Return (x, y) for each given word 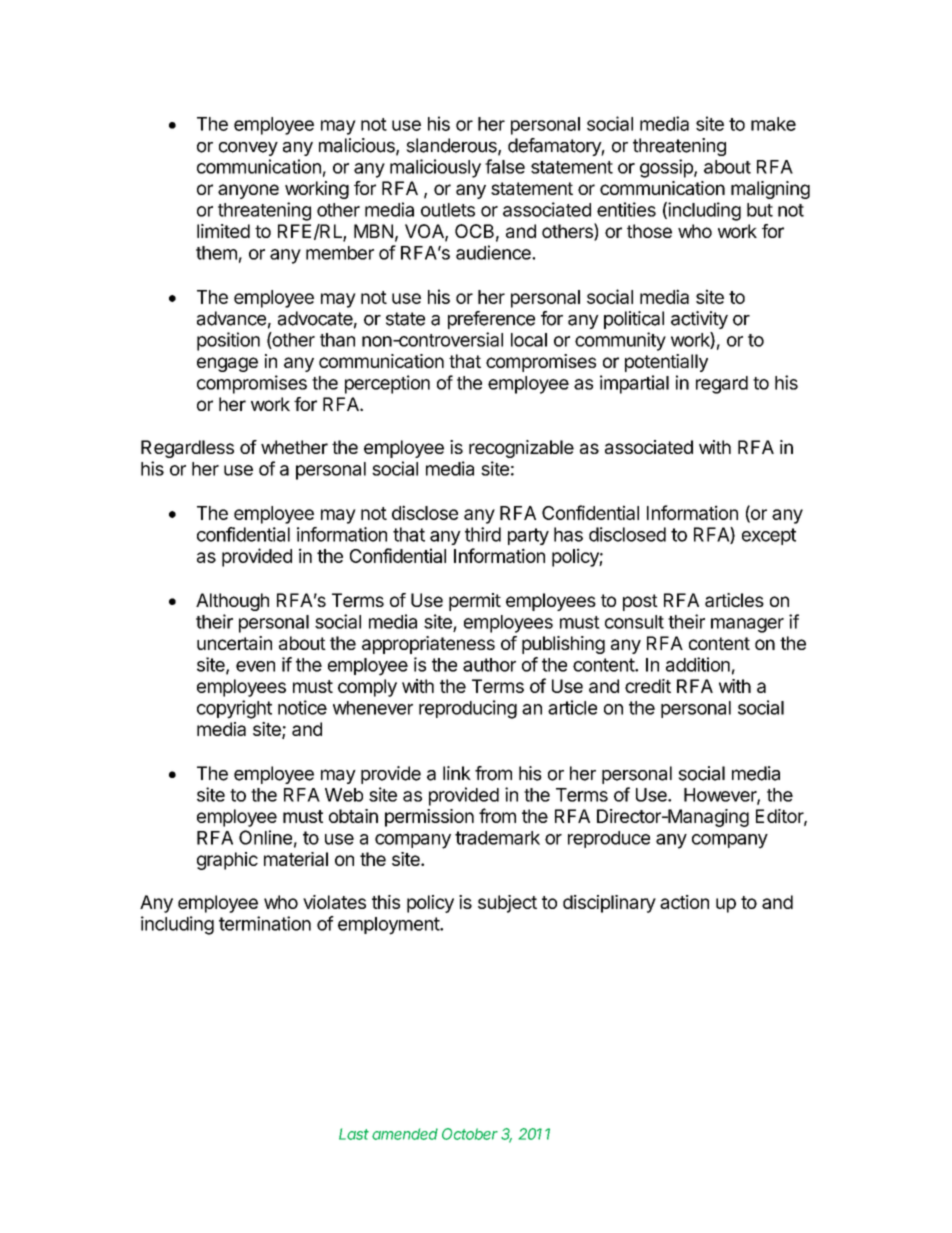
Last (354, 1134)
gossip (667, 168)
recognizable (521, 449)
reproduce (609, 839)
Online (265, 837)
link (457, 773)
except (769, 536)
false (505, 166)
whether (294, 447)
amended (405, 1134)
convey (248, 149)
